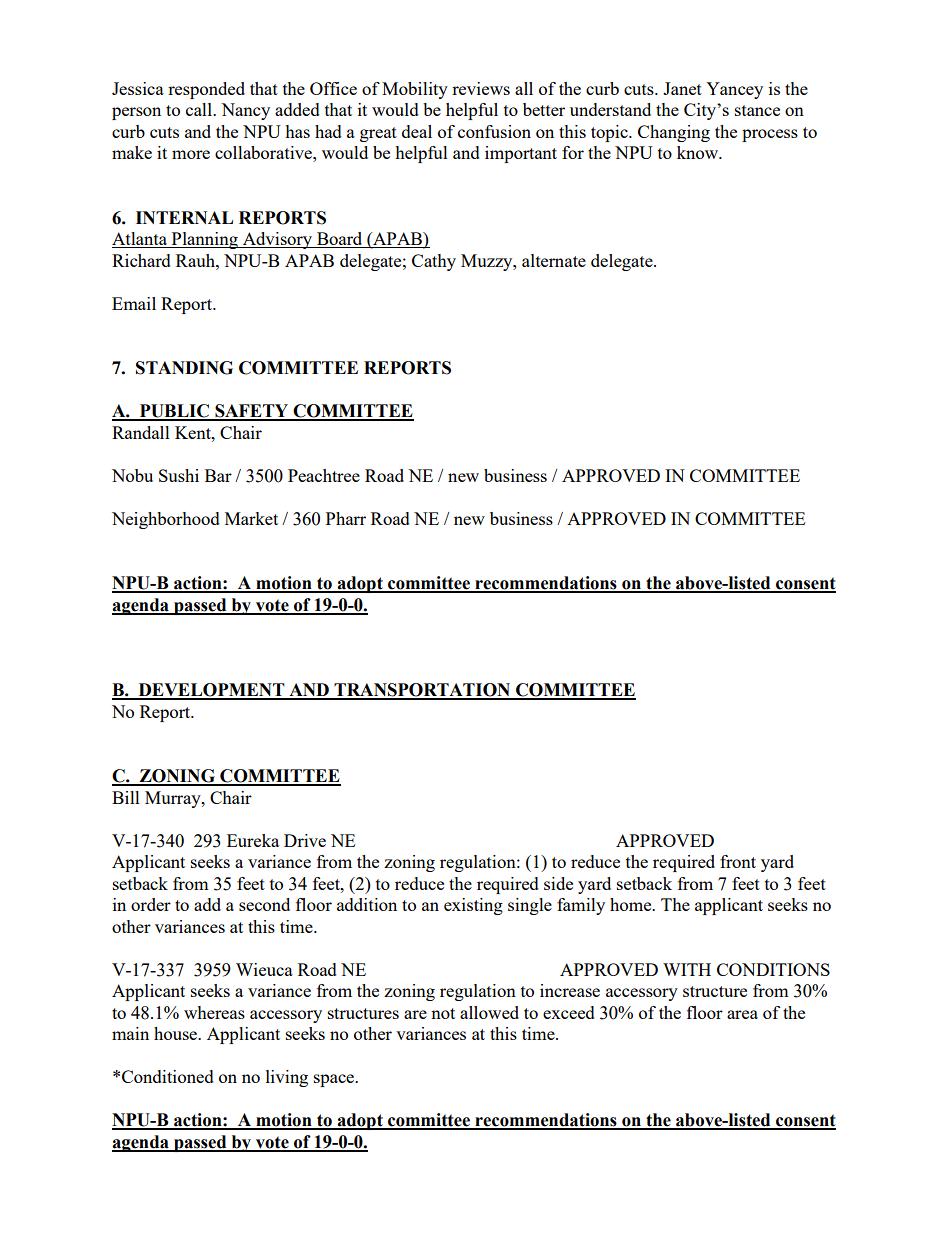 This screenshot has width=952, height=1233. I want to click on not, so click(443, 1013).
